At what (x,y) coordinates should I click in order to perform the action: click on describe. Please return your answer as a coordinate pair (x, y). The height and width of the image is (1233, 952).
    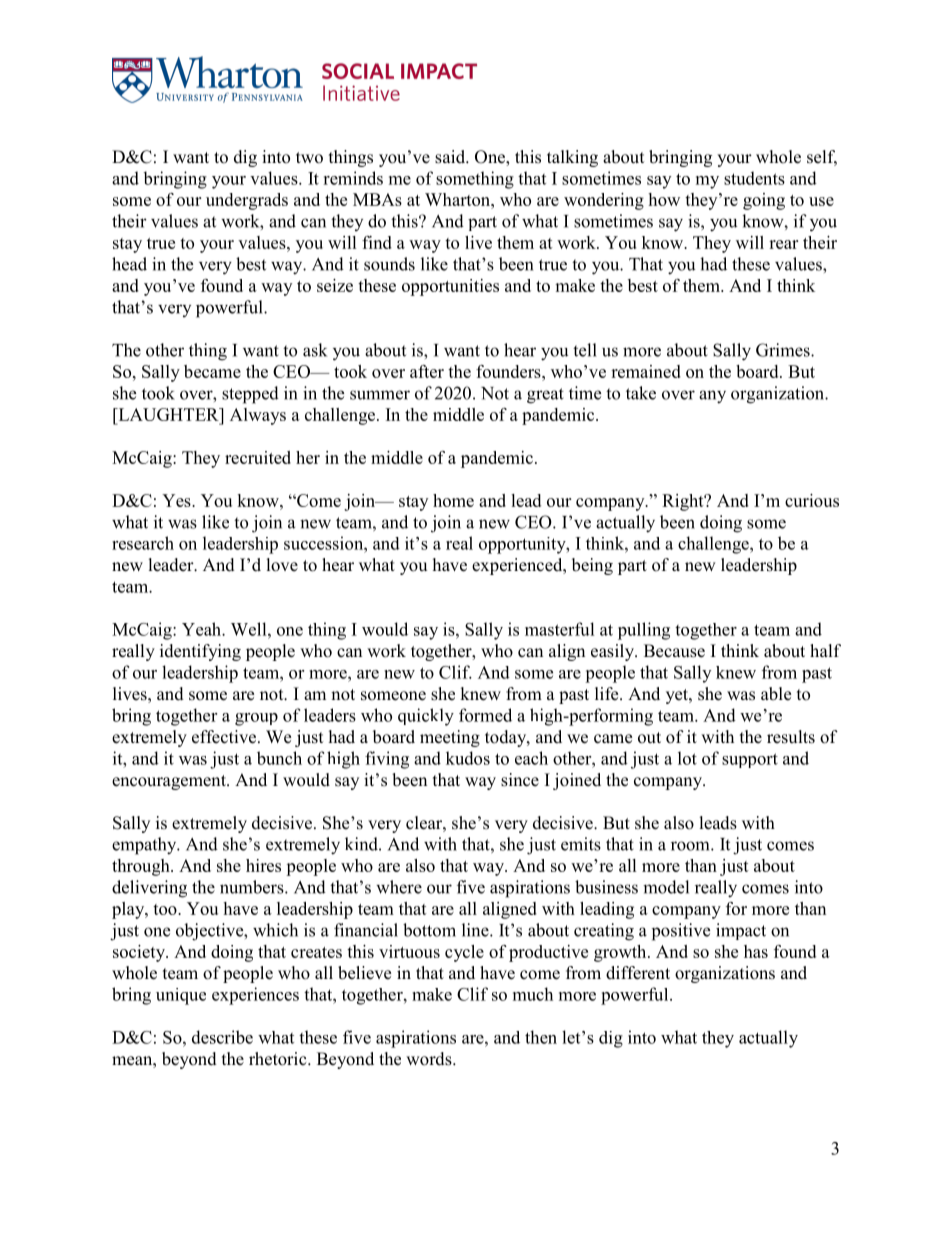
    Looking at the image, I should click on (222, 1037).
